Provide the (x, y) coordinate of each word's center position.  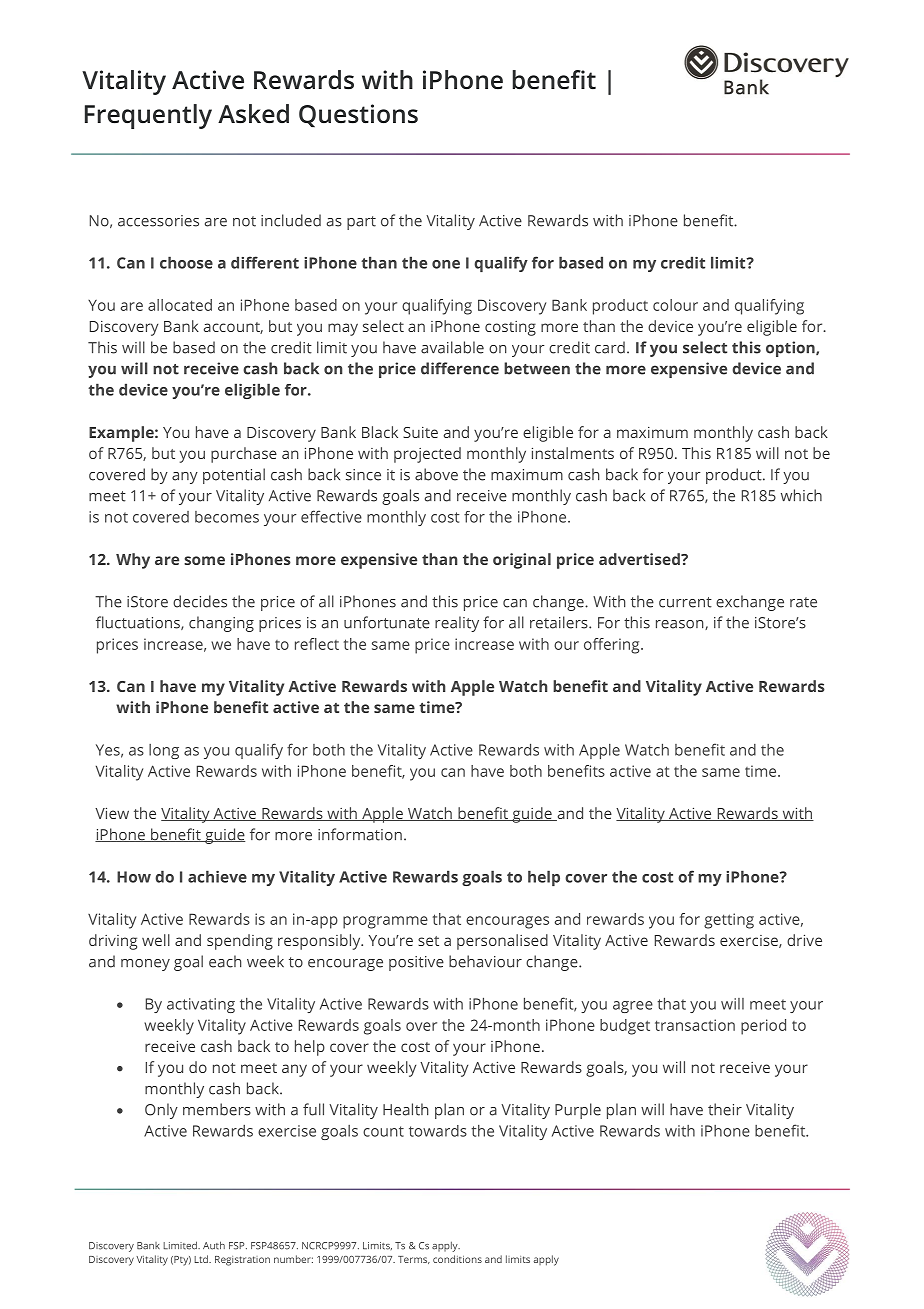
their (725, 1109)
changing (221, 624)
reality (457, 624)
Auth (214, 1245)
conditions (457, 1259)
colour (675, 305)
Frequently (148, 116)
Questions (358, 115)
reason (681, 625)
